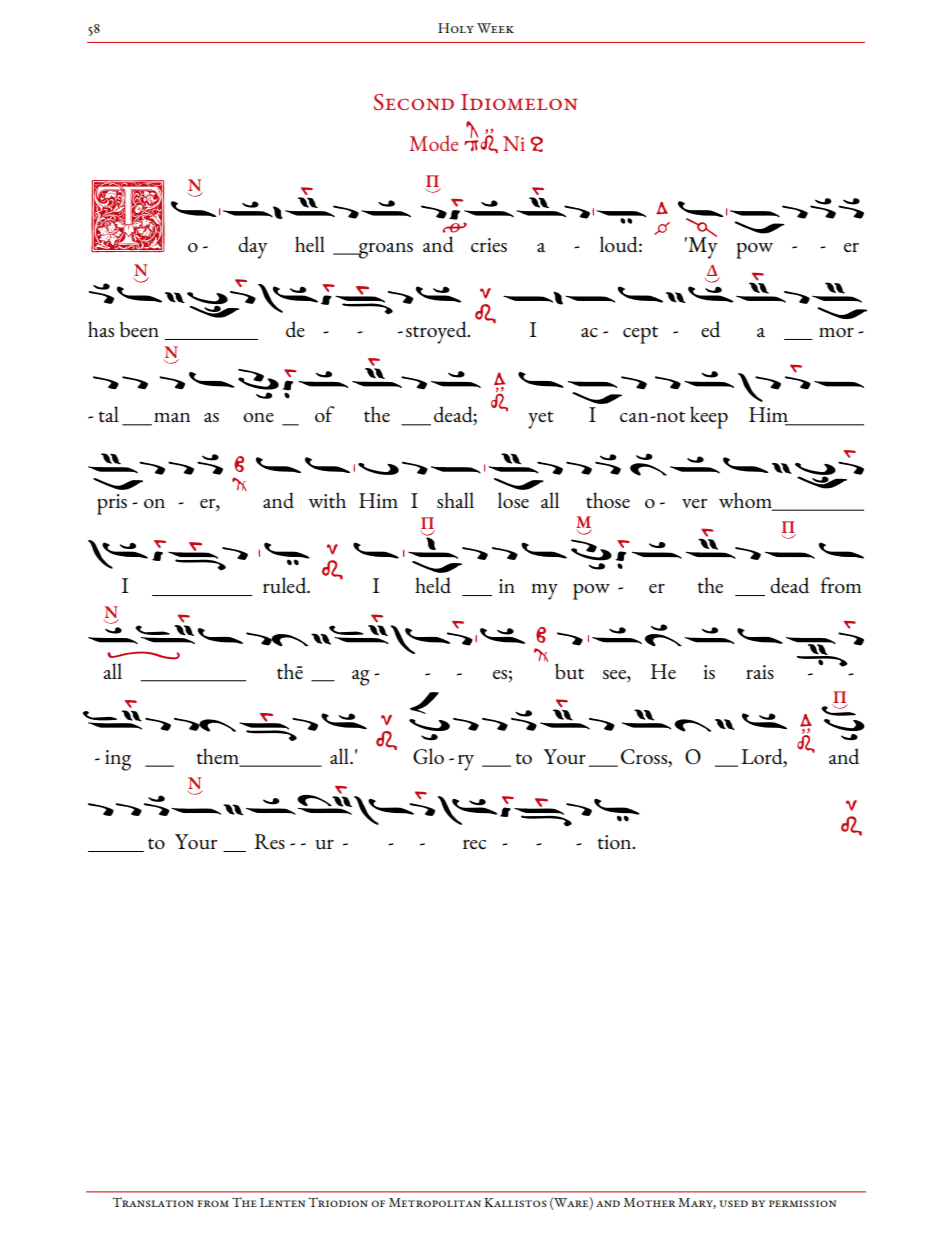 This image has height=1233, width=952. I want to click on see, so click(615, 674).
